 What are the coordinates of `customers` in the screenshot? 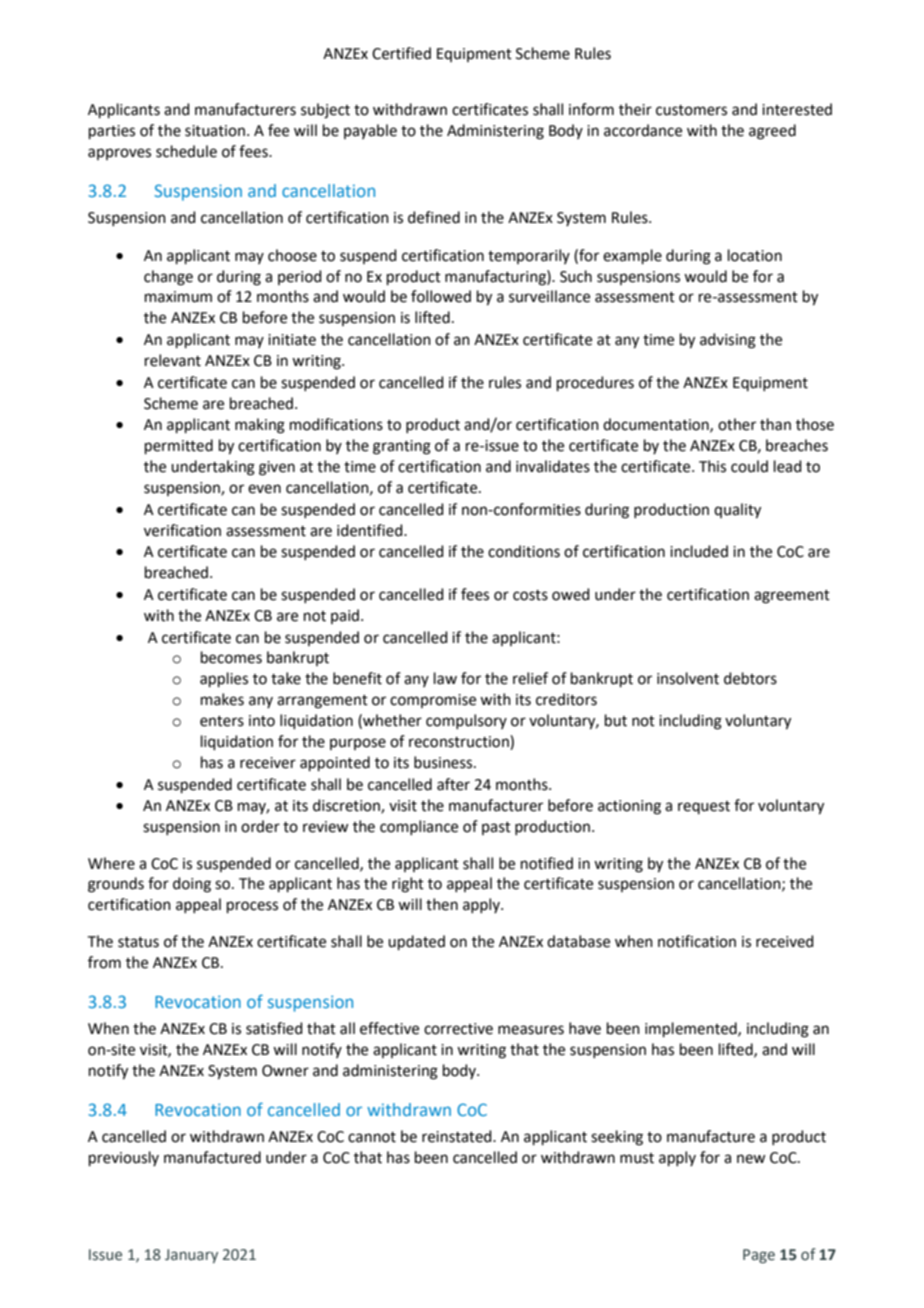 It's located at (691, 110).
